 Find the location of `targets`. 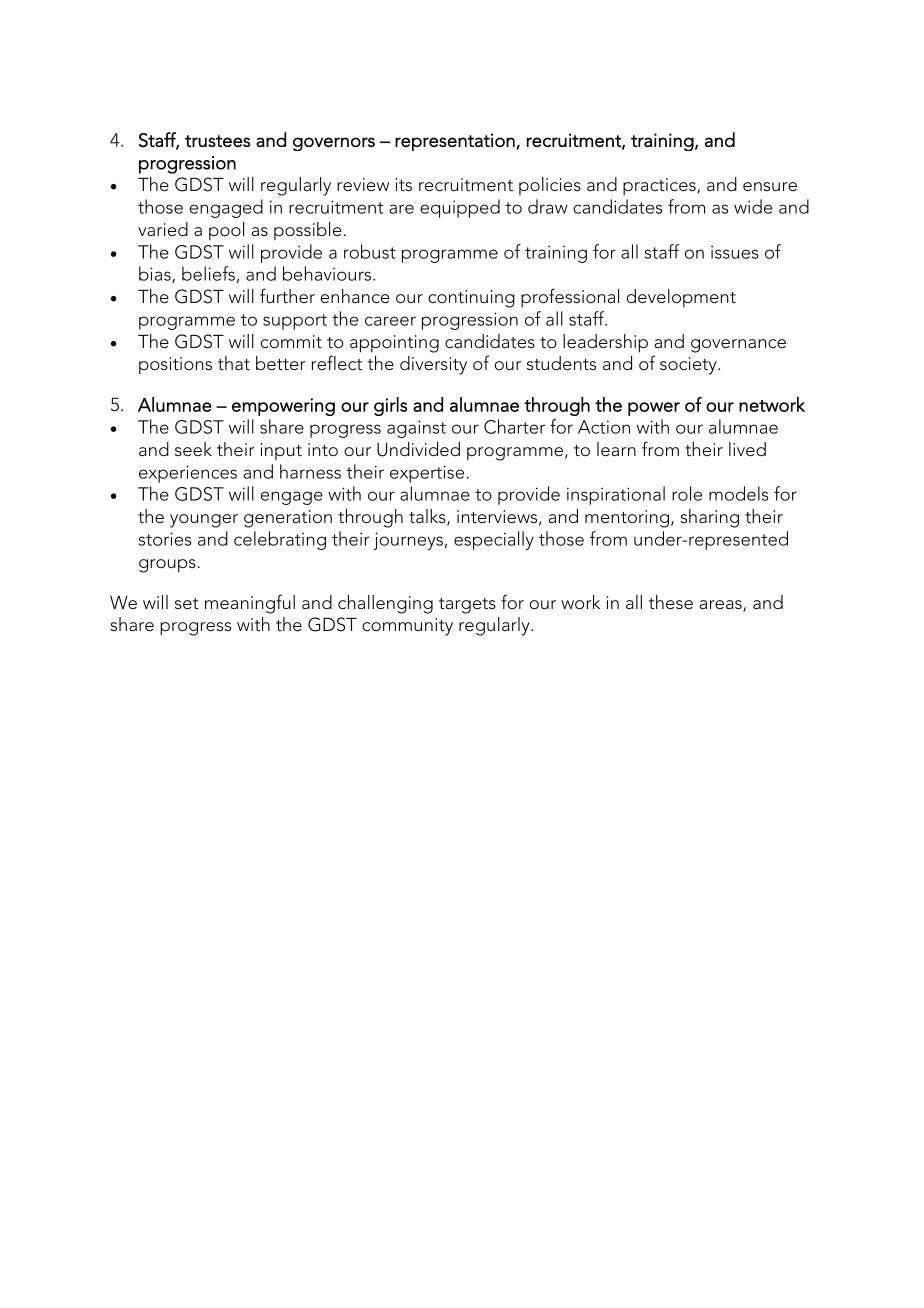

targets is located at coordinates (467, 606).
